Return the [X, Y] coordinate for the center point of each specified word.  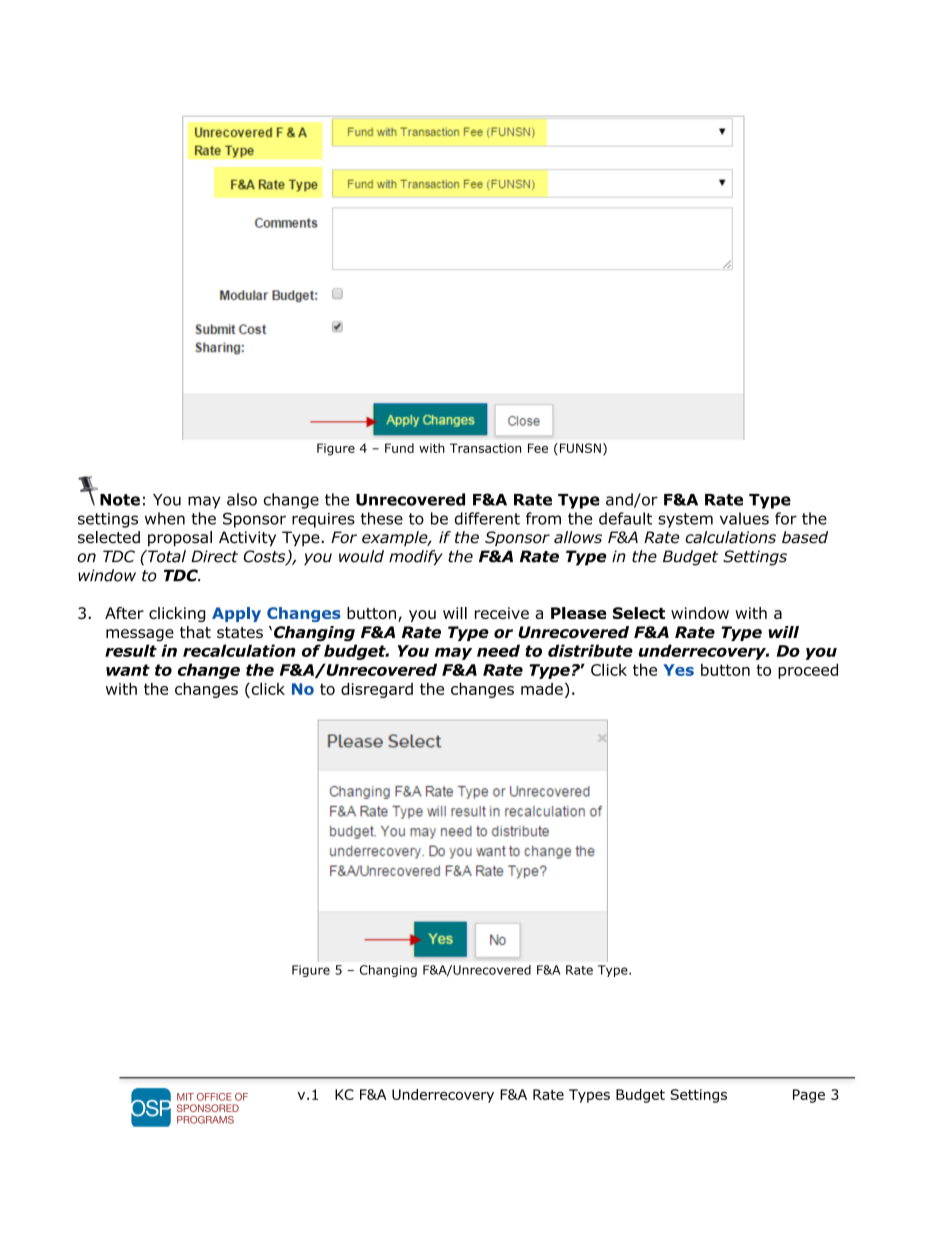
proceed [808, 671]
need [498, 650]
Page [809, 1096]
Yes [678, 670]
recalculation [239, 650]
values [744, 518]
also [242, 499]
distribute [590, 650]
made [542, 689]
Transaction [485, 448]
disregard [377, 690]
